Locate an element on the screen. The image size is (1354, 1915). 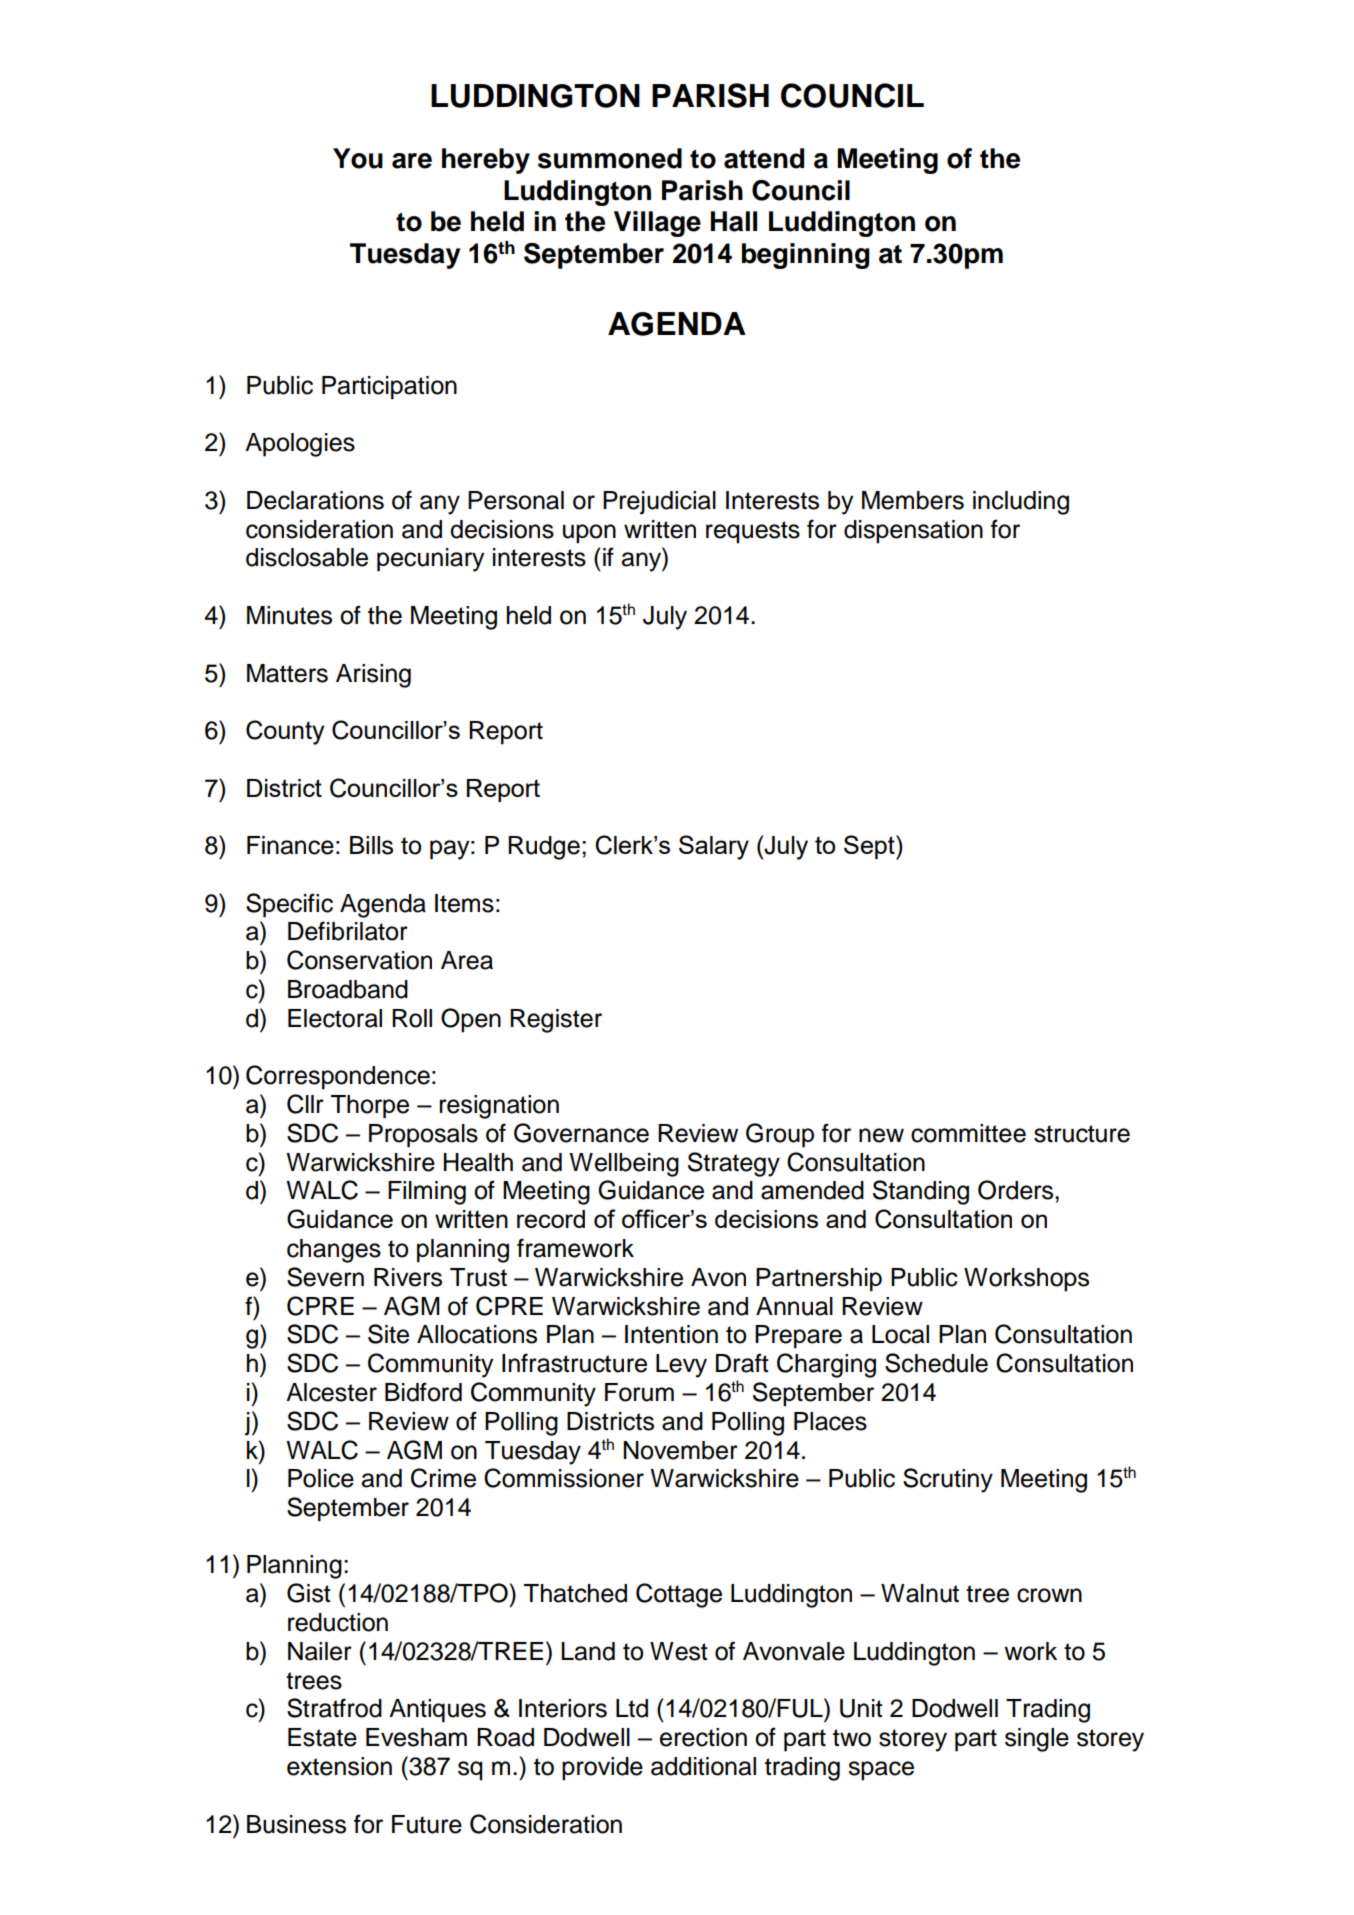
Village is located at coordinates (657, 224).
